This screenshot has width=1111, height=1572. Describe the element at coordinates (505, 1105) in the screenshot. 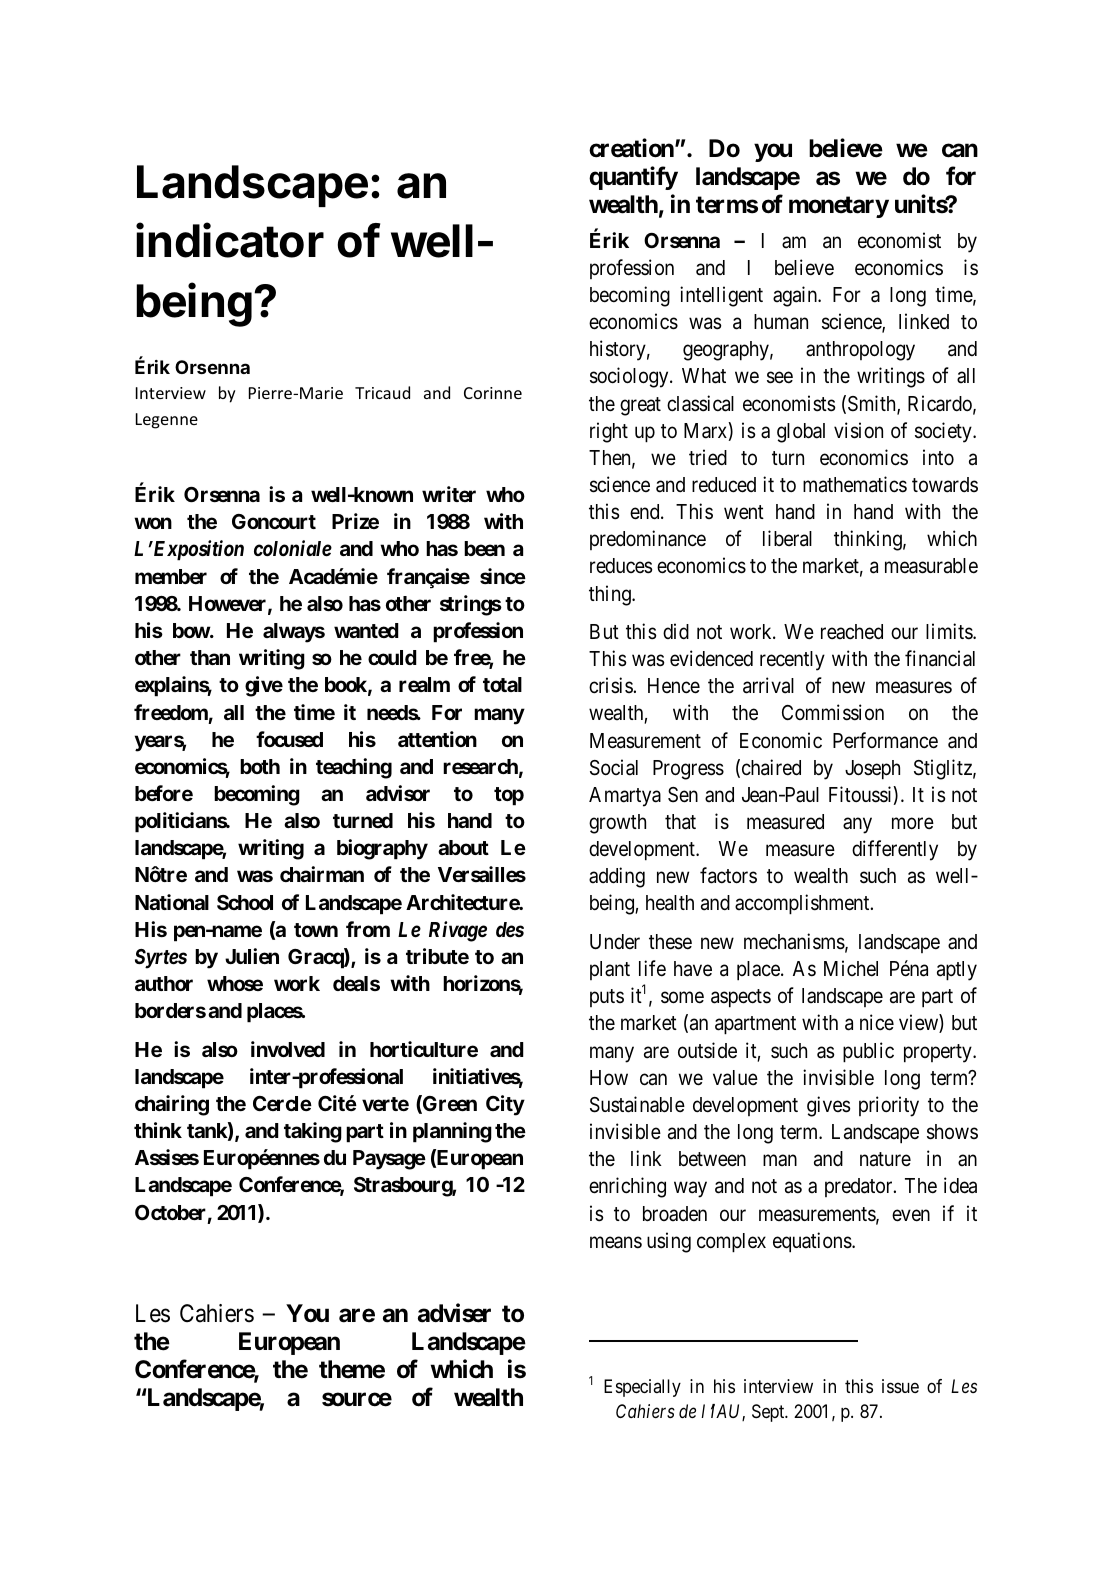

I see `City` at that location.
